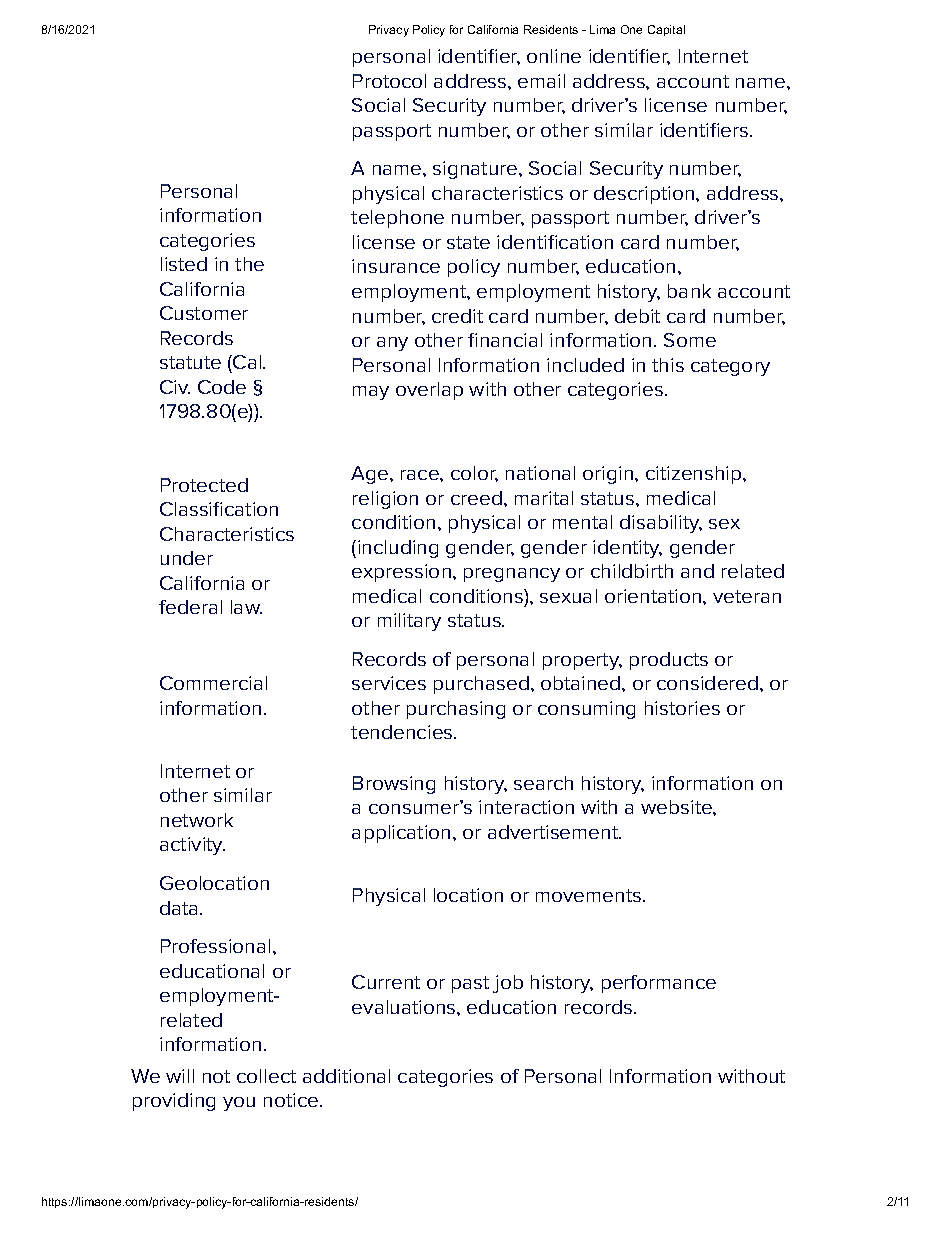 Image resolution: width=952 pixels, height=1233 pixels. I want to click on law, so click(246, 607).
